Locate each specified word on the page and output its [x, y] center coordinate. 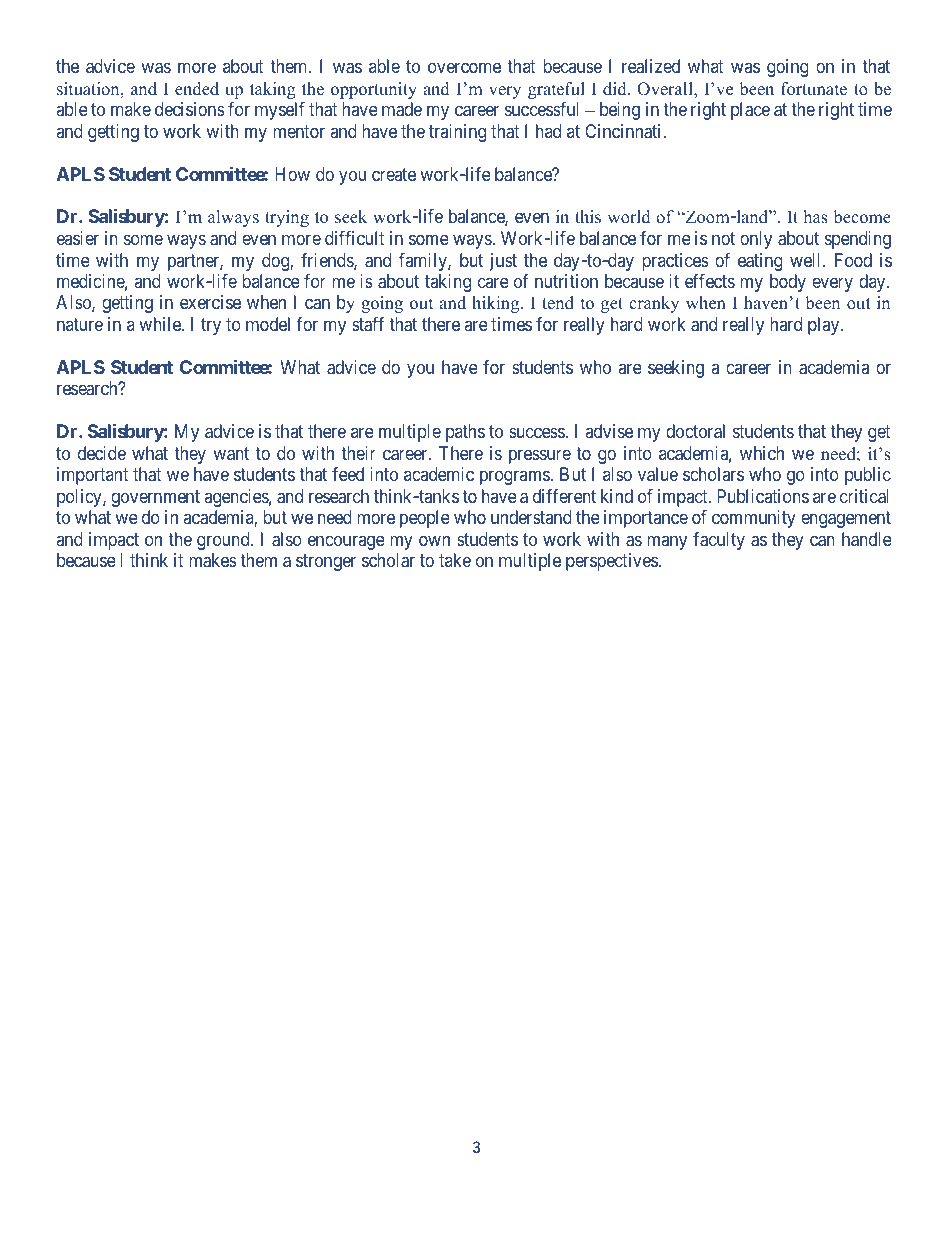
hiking [497, 304]
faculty [719, 541]
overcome [464, 68]
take [455, 560]
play [825, 326]
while [161, 324]
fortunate [814, 89]
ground [224, 541]
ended [197, 89]
